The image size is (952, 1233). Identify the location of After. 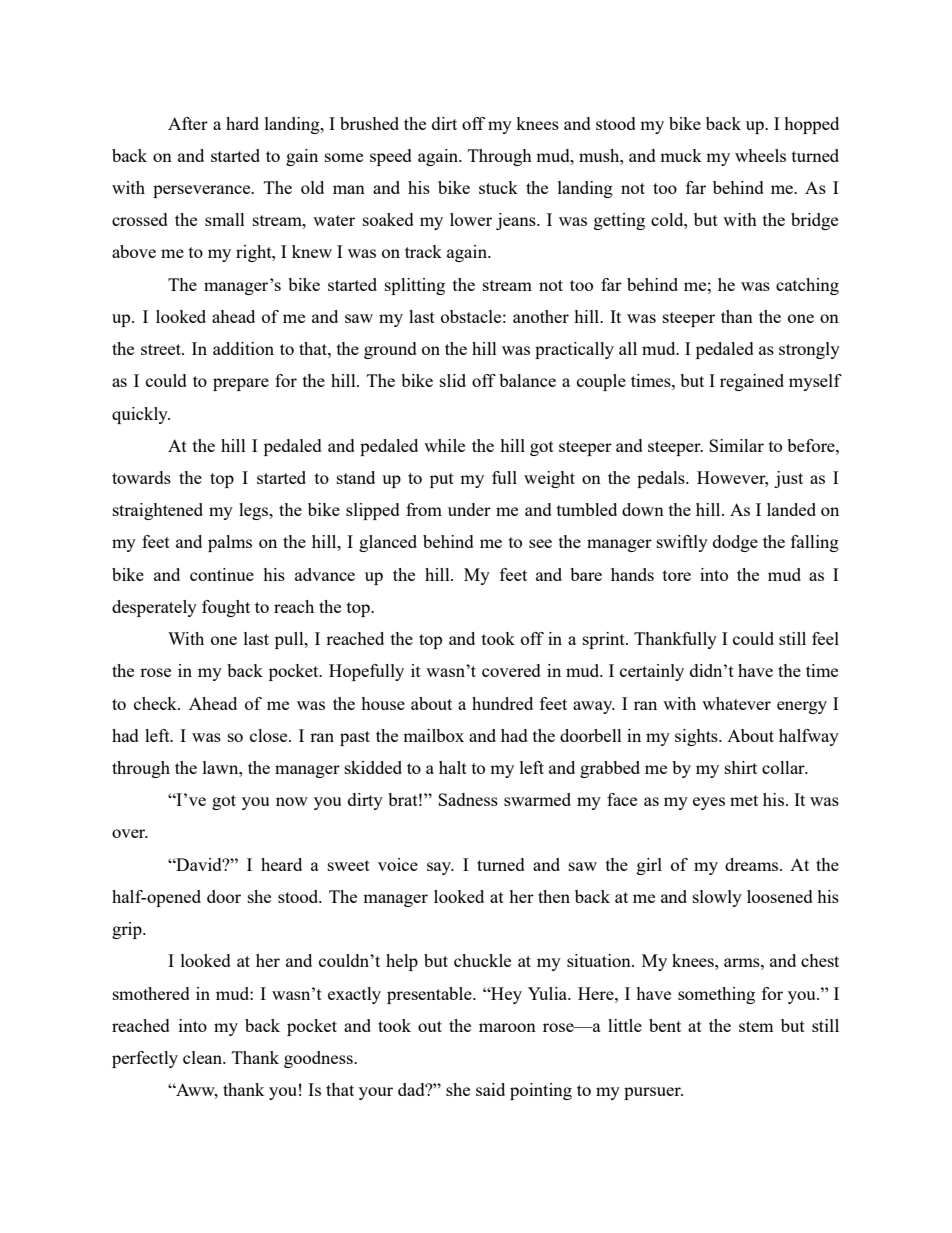
(188, 123).
